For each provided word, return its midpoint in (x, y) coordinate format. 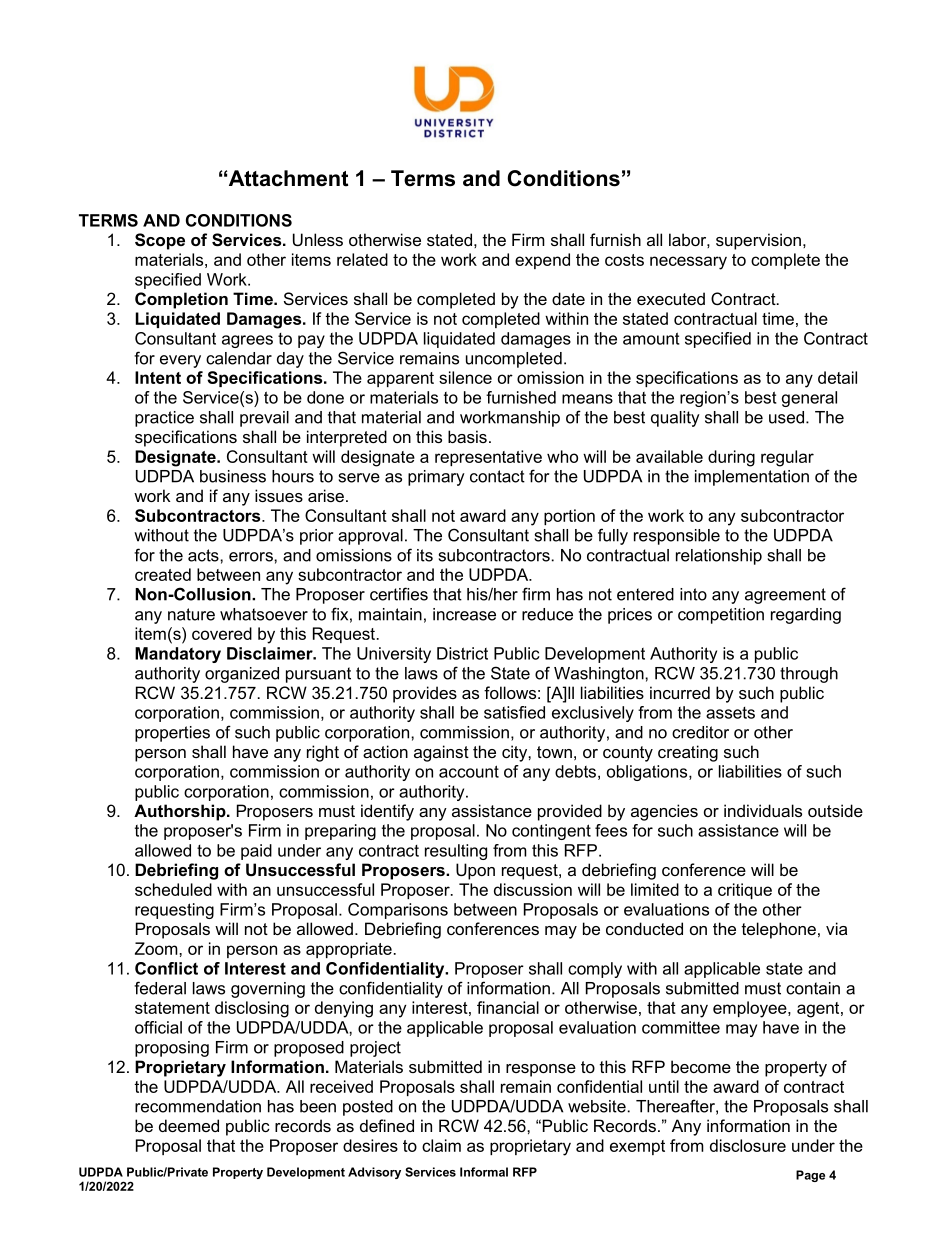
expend (542, 261)
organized (242, 675)
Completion (181, 300)
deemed (189, 1125)
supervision (758, 241)
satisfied (514, 712)
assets (730, 713)
